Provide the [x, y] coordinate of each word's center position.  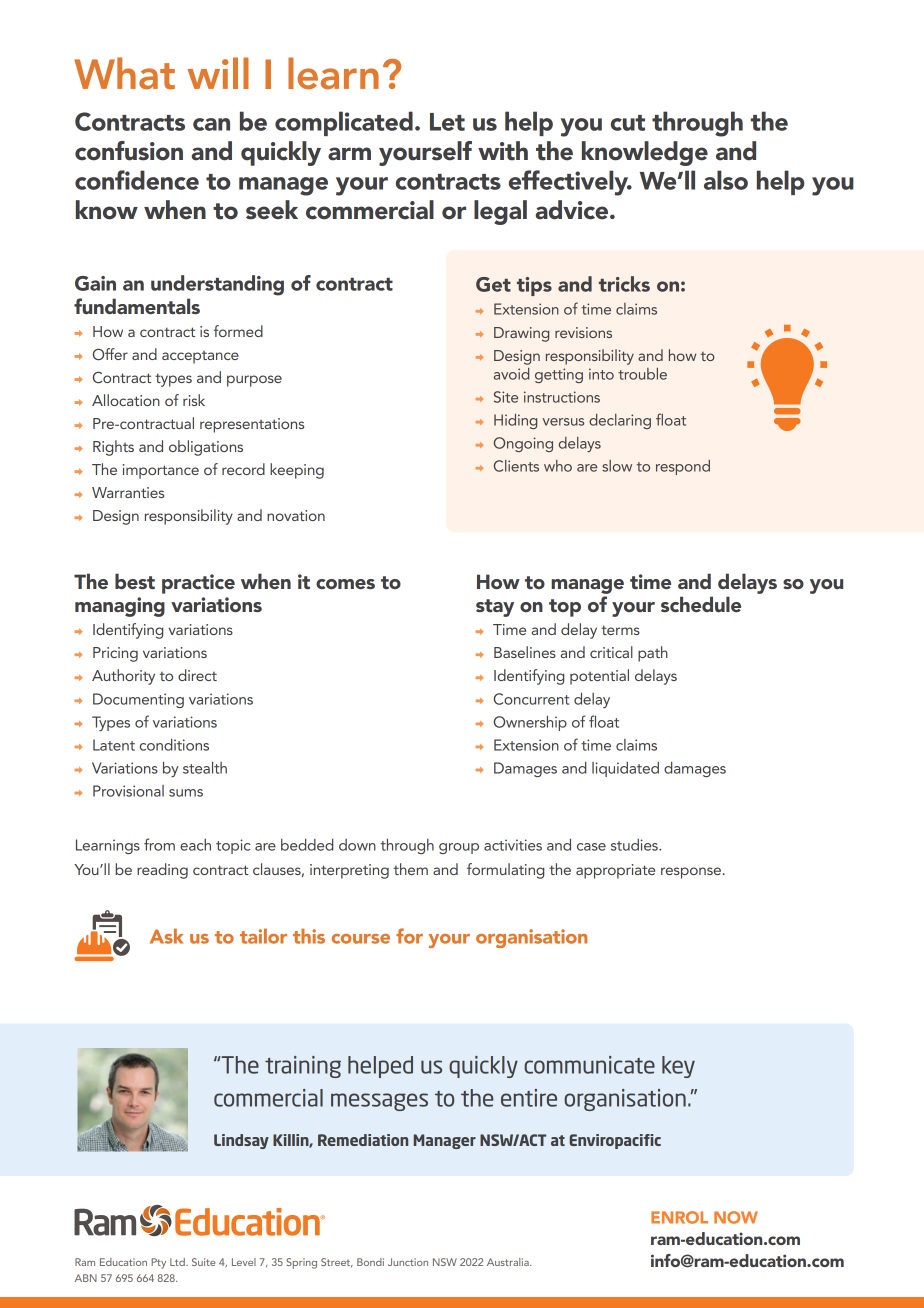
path [653, 654]
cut [628, 123]
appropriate [615, 871]
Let [447, 122]
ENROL [679, 1217]
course [361, 939]
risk [194, 400]
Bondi [370, 1262]
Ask [166, 936]
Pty [158, 1263]
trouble [642, 374]
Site [506, 397]
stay [495, 608]
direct [197, 675]
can [211, 124]
